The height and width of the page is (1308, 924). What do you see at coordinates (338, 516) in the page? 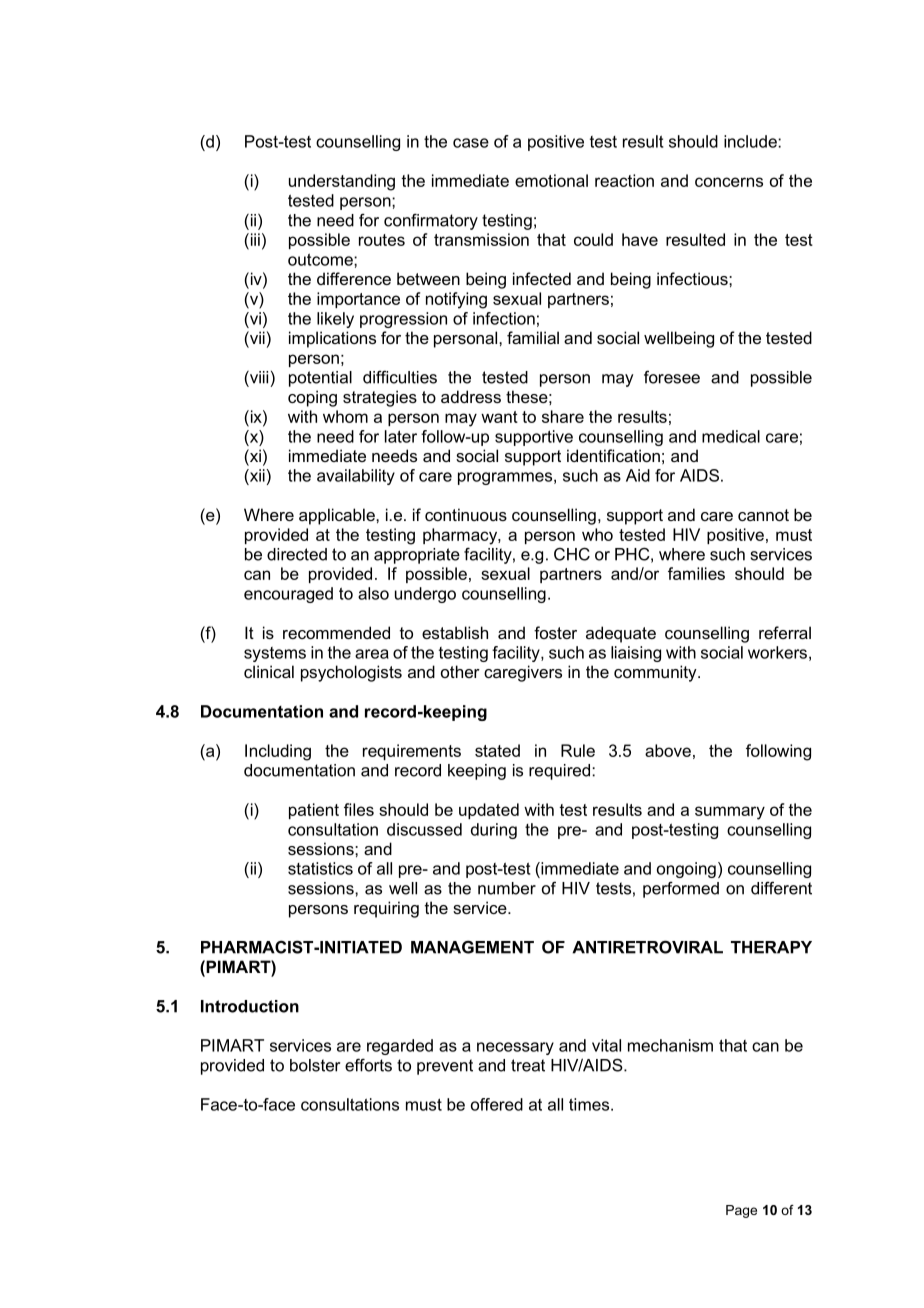
I see `applicable` at bounding box center [338, 516].
